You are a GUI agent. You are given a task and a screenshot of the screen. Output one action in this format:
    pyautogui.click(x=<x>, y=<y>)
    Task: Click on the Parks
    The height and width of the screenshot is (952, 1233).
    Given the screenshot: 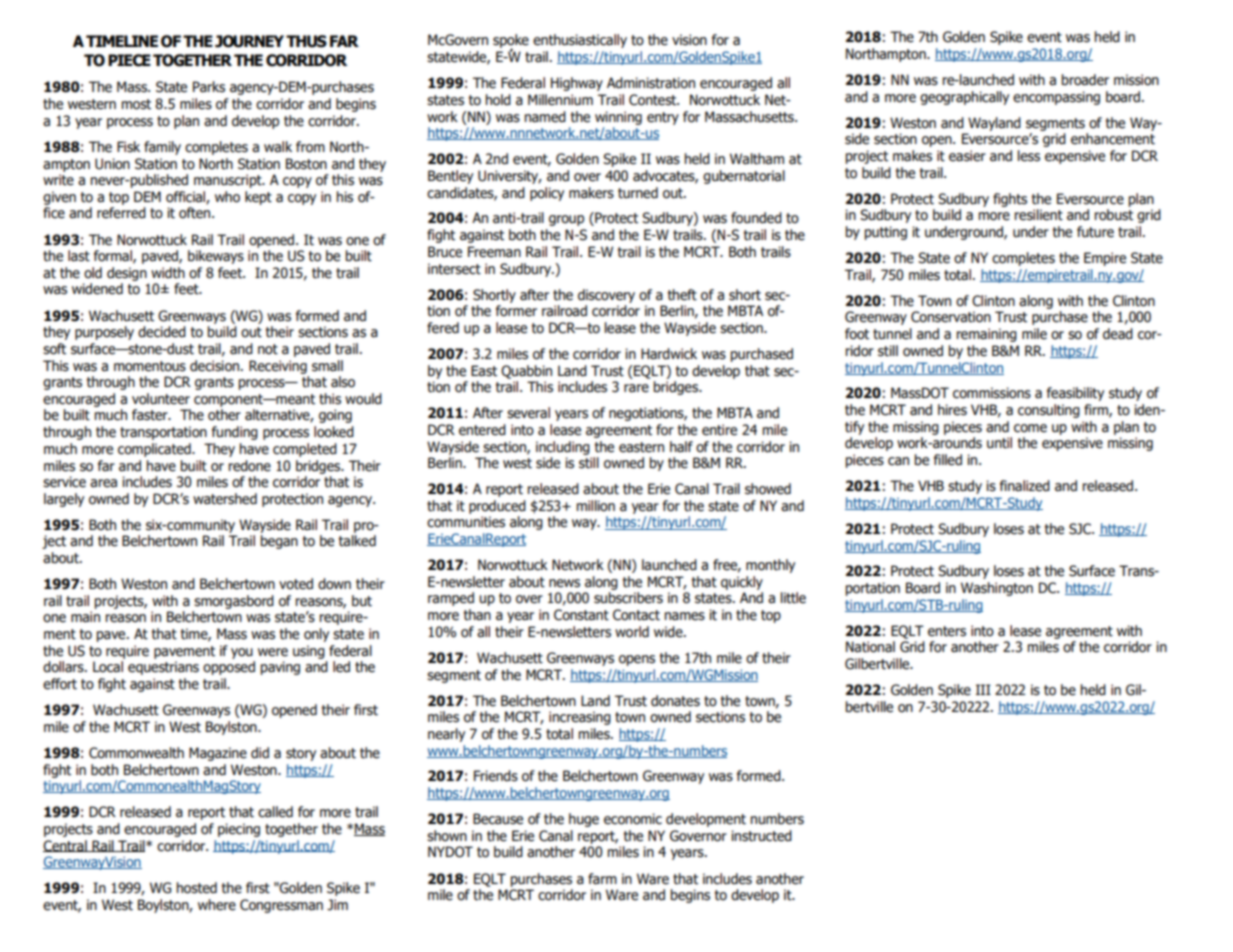 What is the action you would take?
    pyautogui.click(x=209, y=87)
